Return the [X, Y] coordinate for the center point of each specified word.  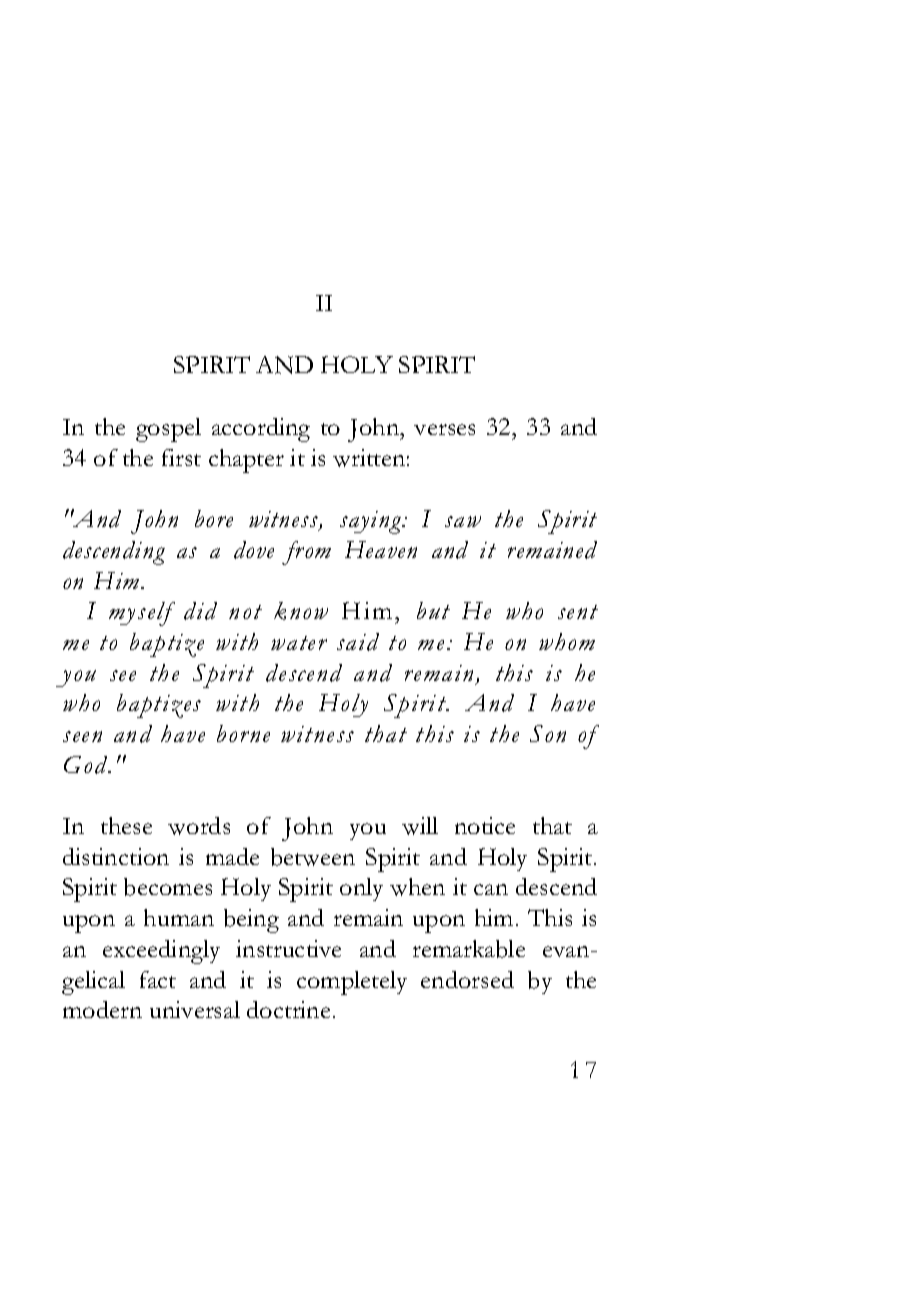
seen [82, 736]
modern [102, 1009]
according [261, 430]
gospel [168, 430]
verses [444, 429]
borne [243, 733]
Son [548, 733]
